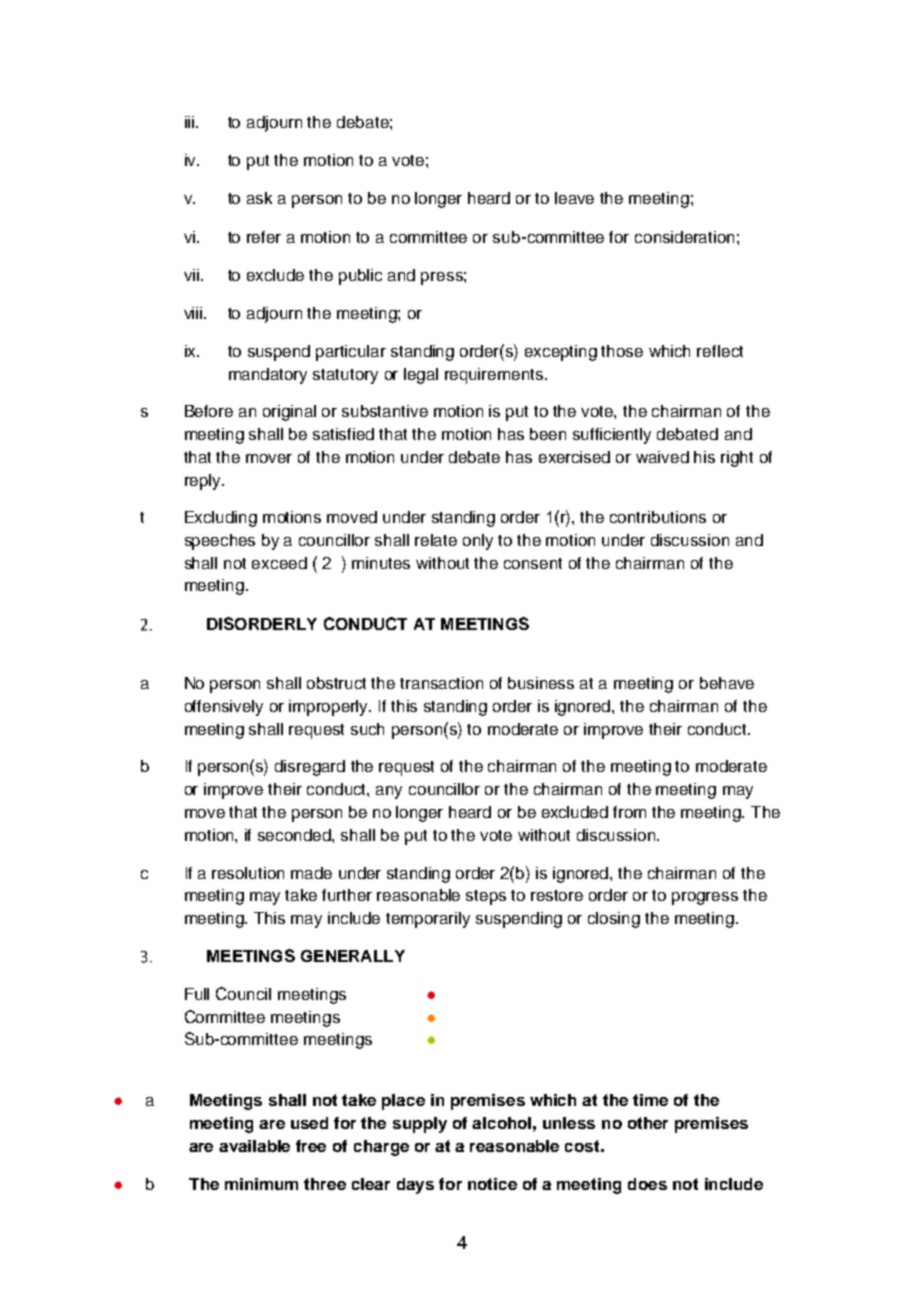  Describe the element at coordinates (248, 873) in the screenshot. I see `resolution` at that location.
